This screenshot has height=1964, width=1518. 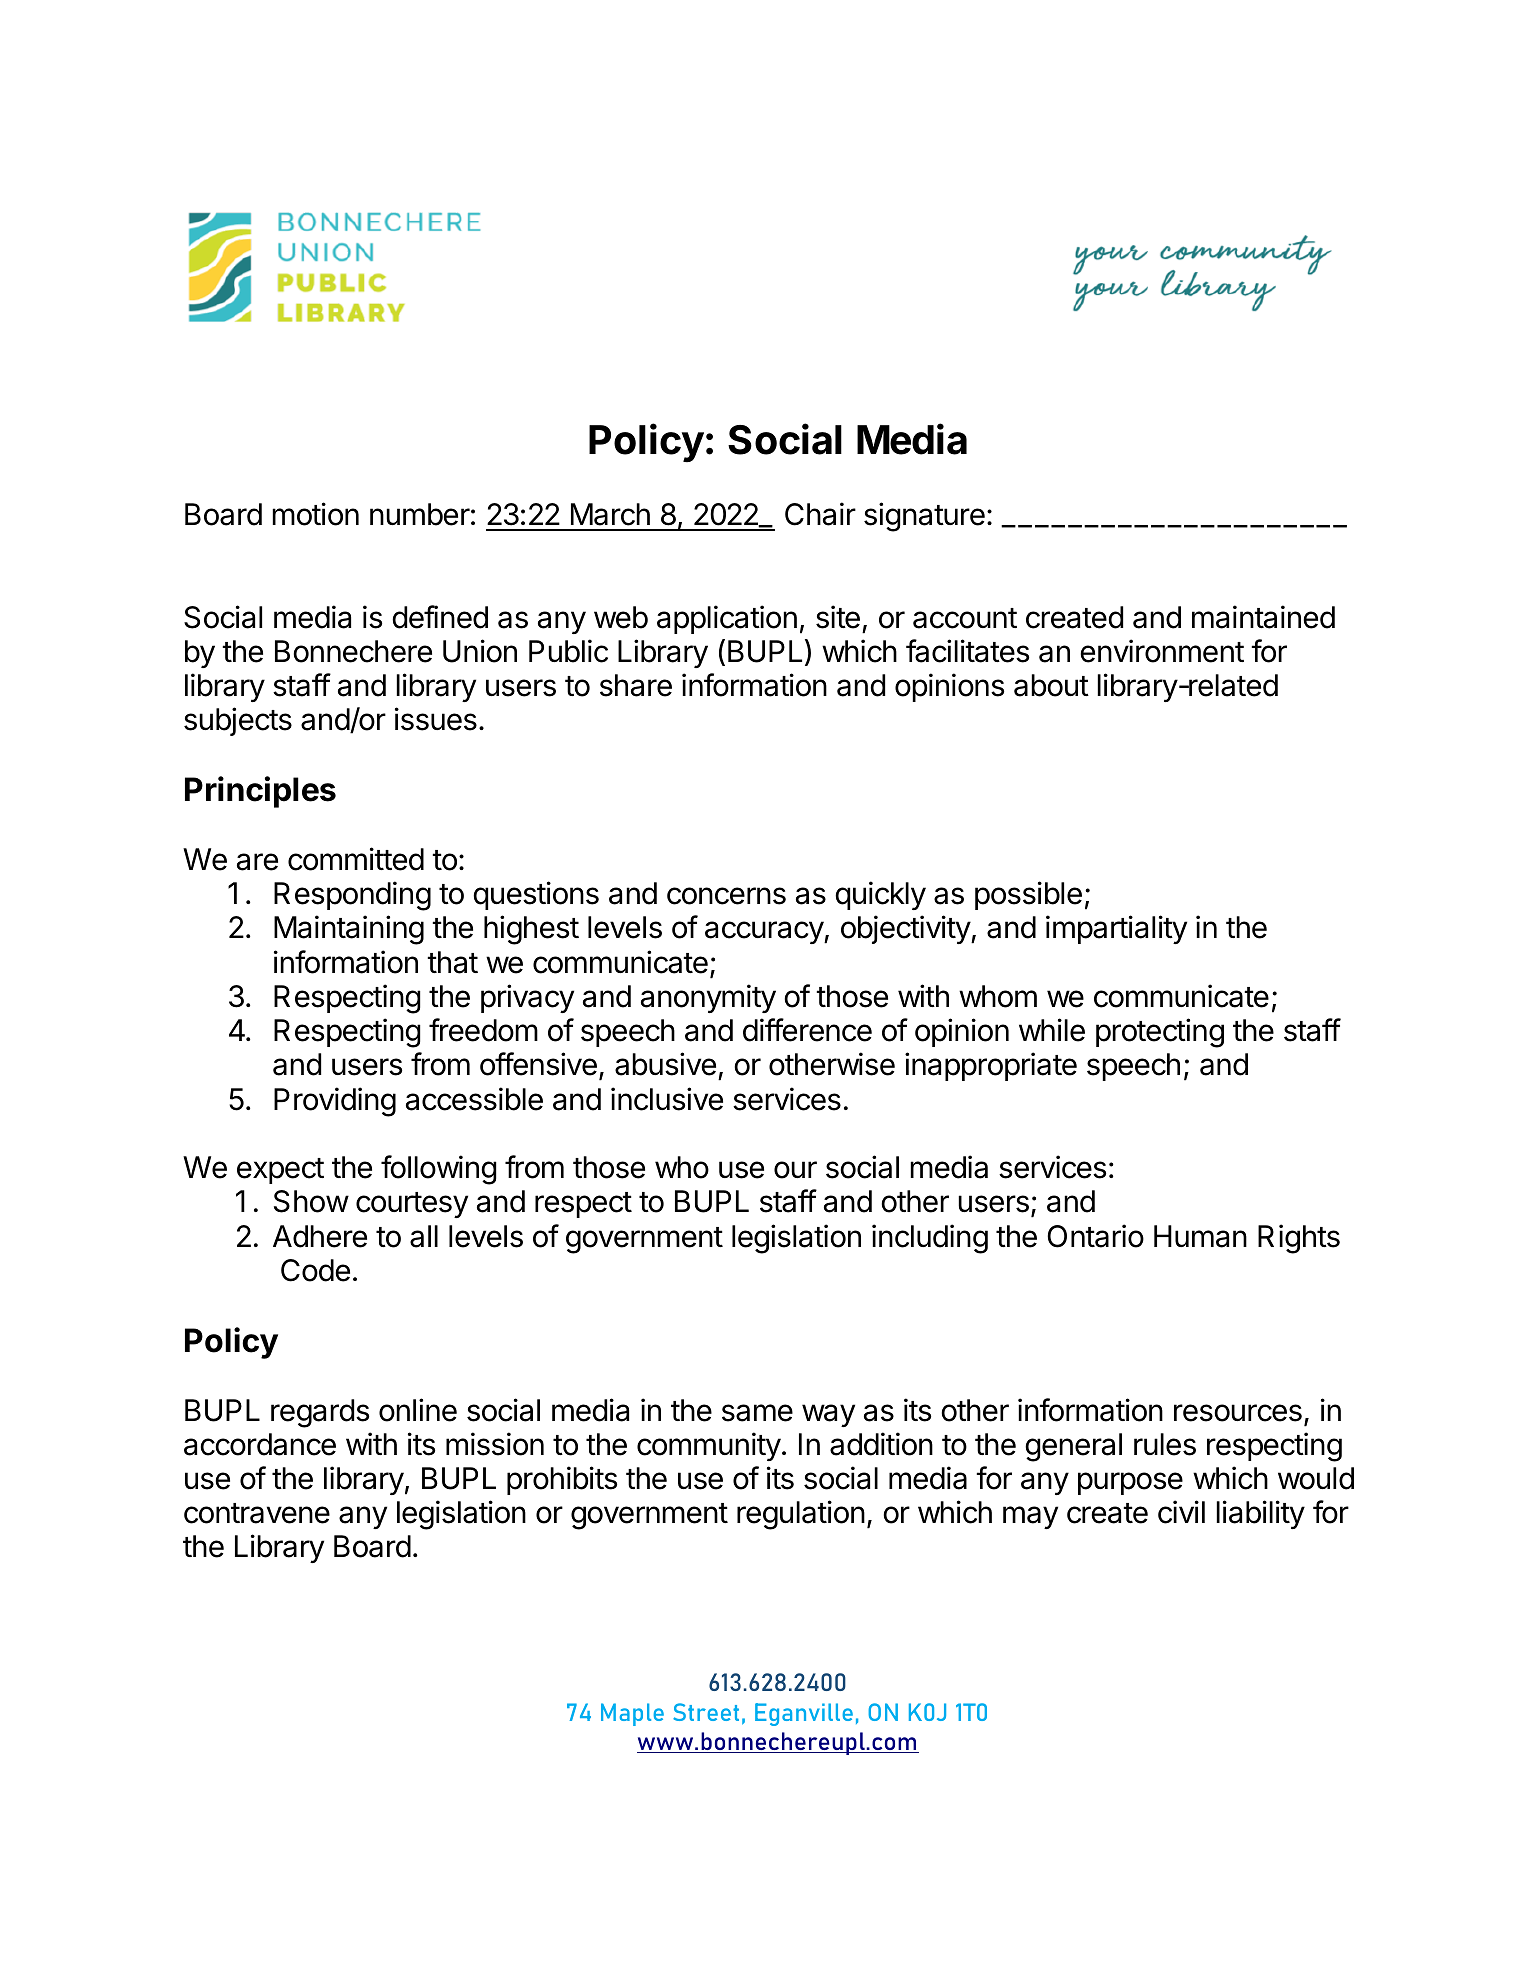 What do you see at coordinates (632, 1714) in the screenshot?
I see `Maple` at bounding box center [632, 1714].
